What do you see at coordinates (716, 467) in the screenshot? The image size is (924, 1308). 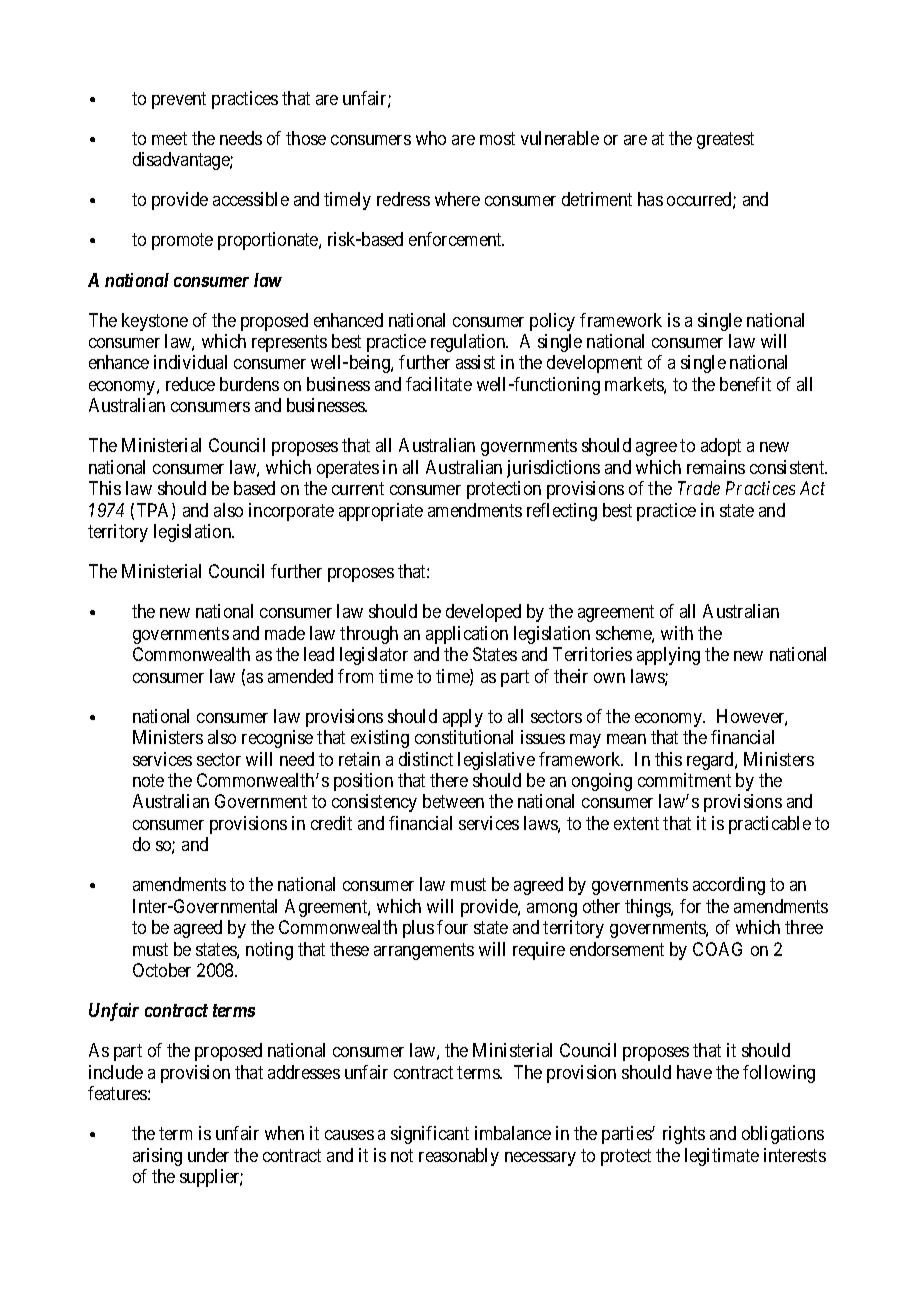 I see `remains` at bounding box center [716, 467].
